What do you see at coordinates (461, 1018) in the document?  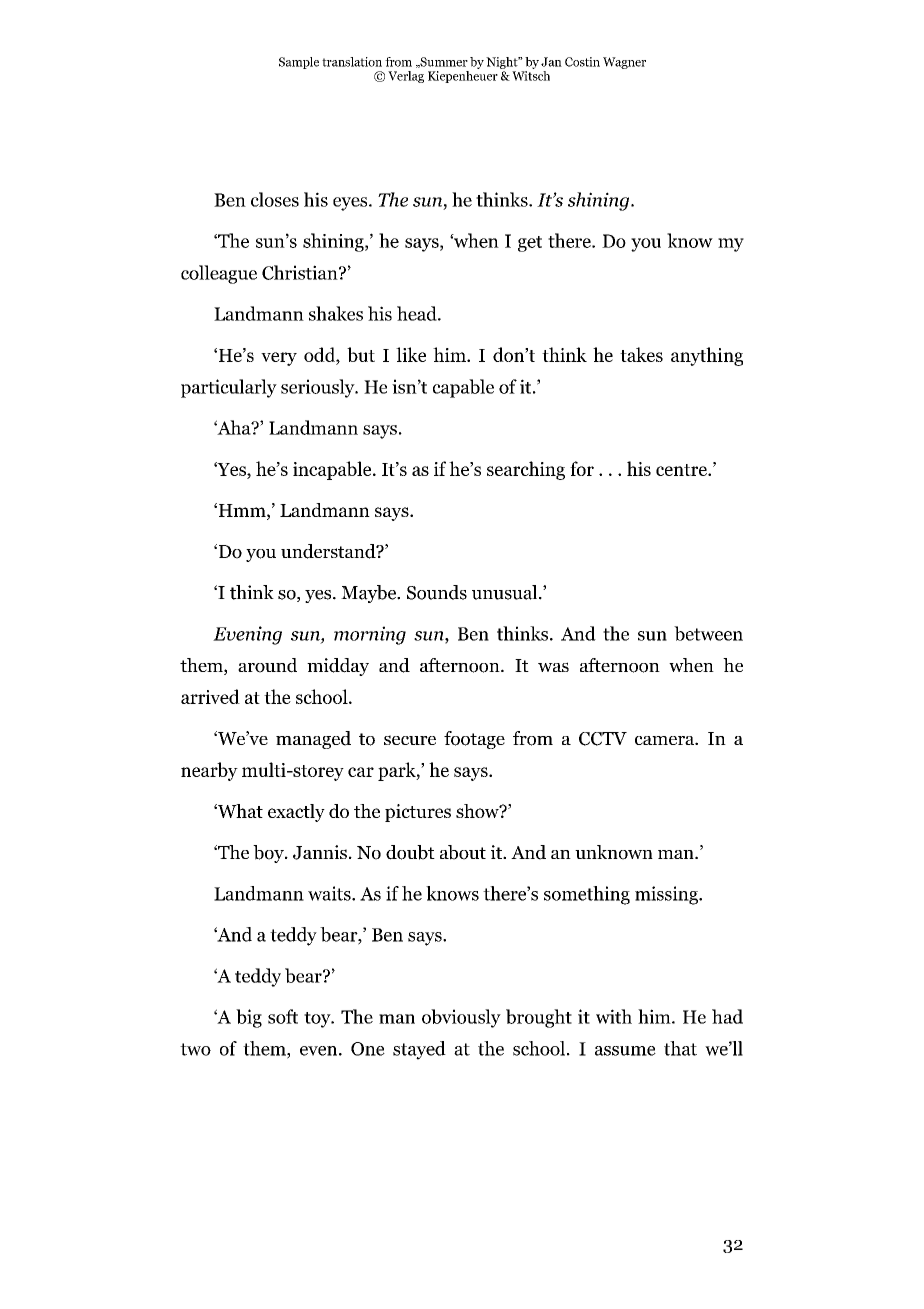 I see `obviously` at bounding box center [461, 1018].
